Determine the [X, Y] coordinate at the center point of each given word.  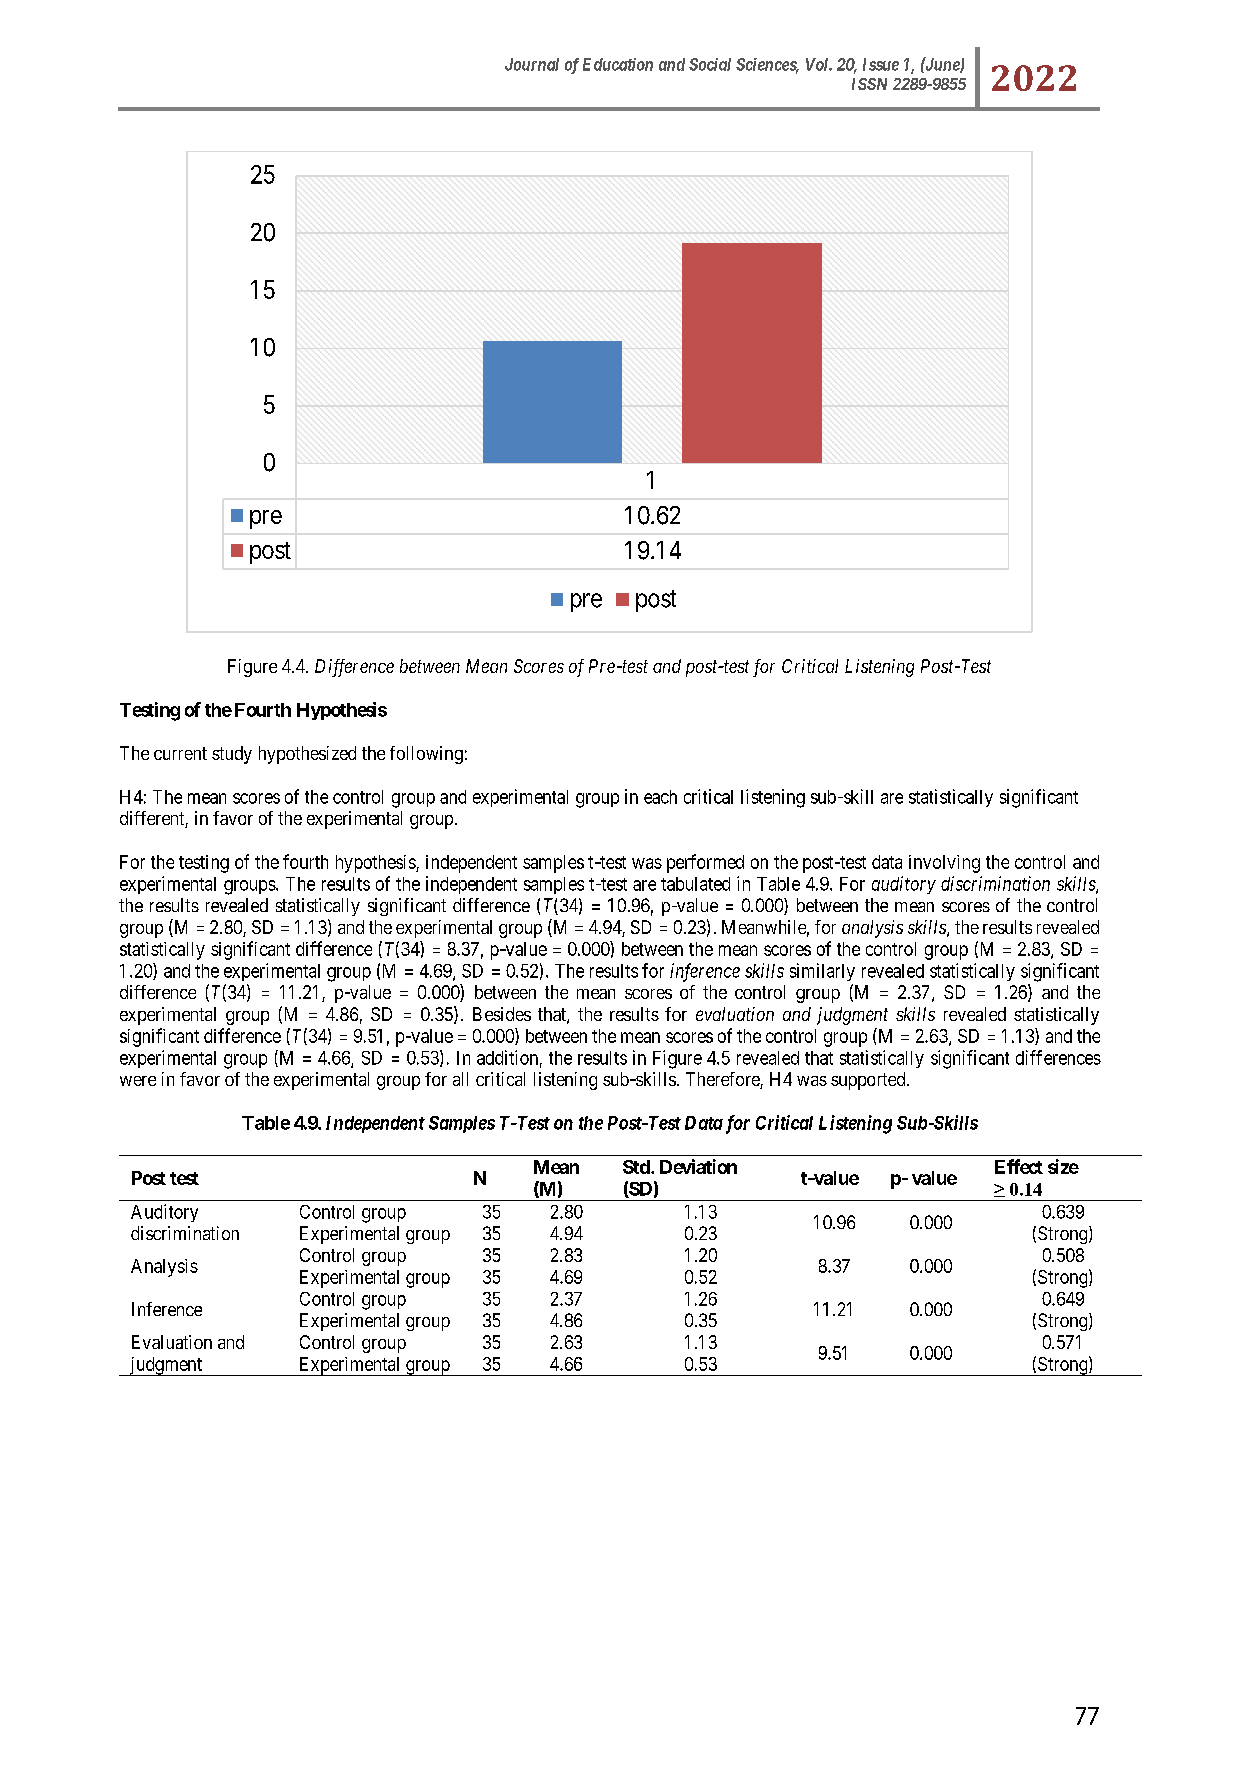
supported [869, 1081]
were [138, 1081]
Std [637, 1167]
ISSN [869, 84]
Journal [532, 64]
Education [618, 64]
